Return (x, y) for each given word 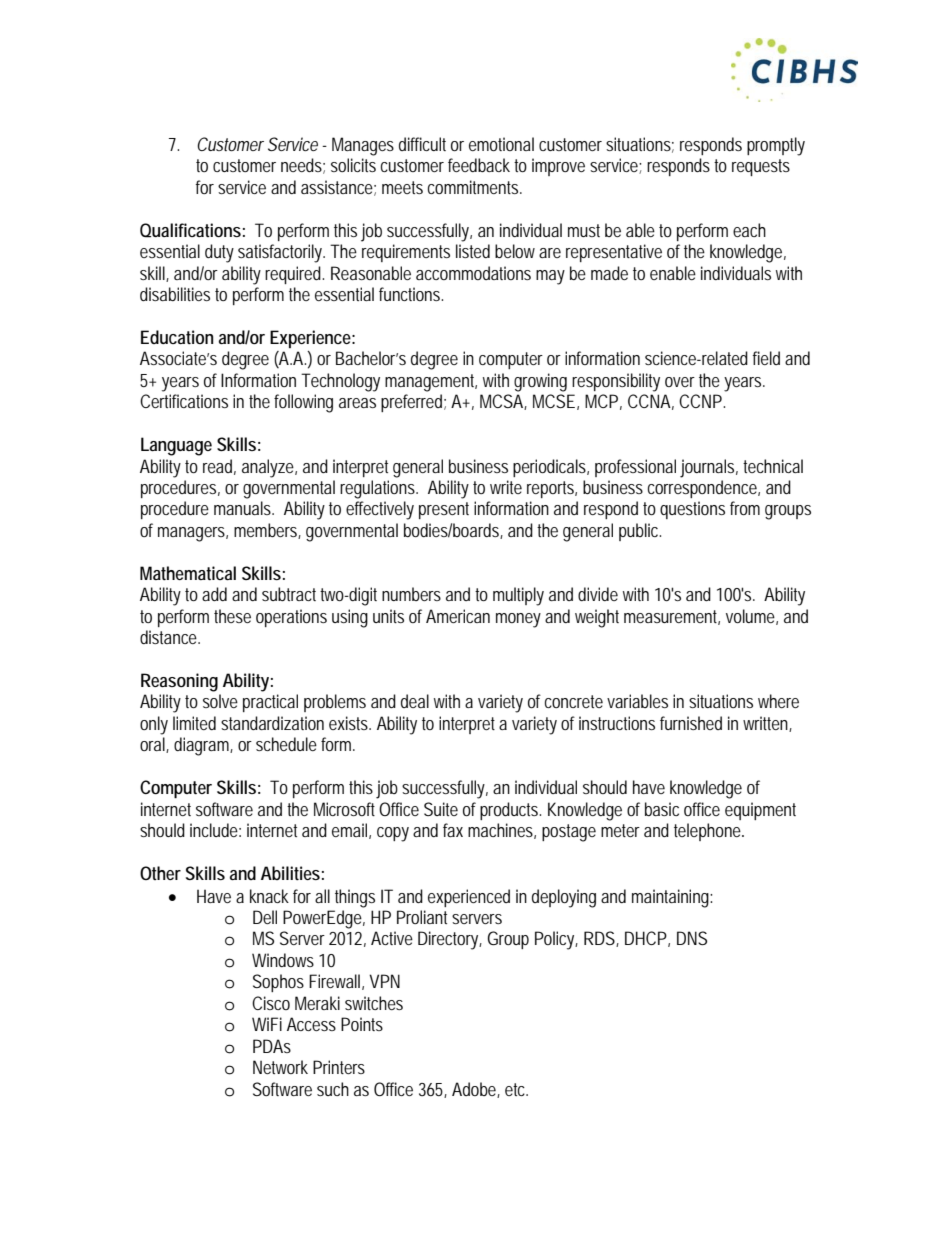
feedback (479, 165)
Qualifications (190, 230)
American (458, 616)
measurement (672, 617)
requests (761, 167)
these (232, 616)
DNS (692, 938)
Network (280, 1067)
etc (516, 1089)
